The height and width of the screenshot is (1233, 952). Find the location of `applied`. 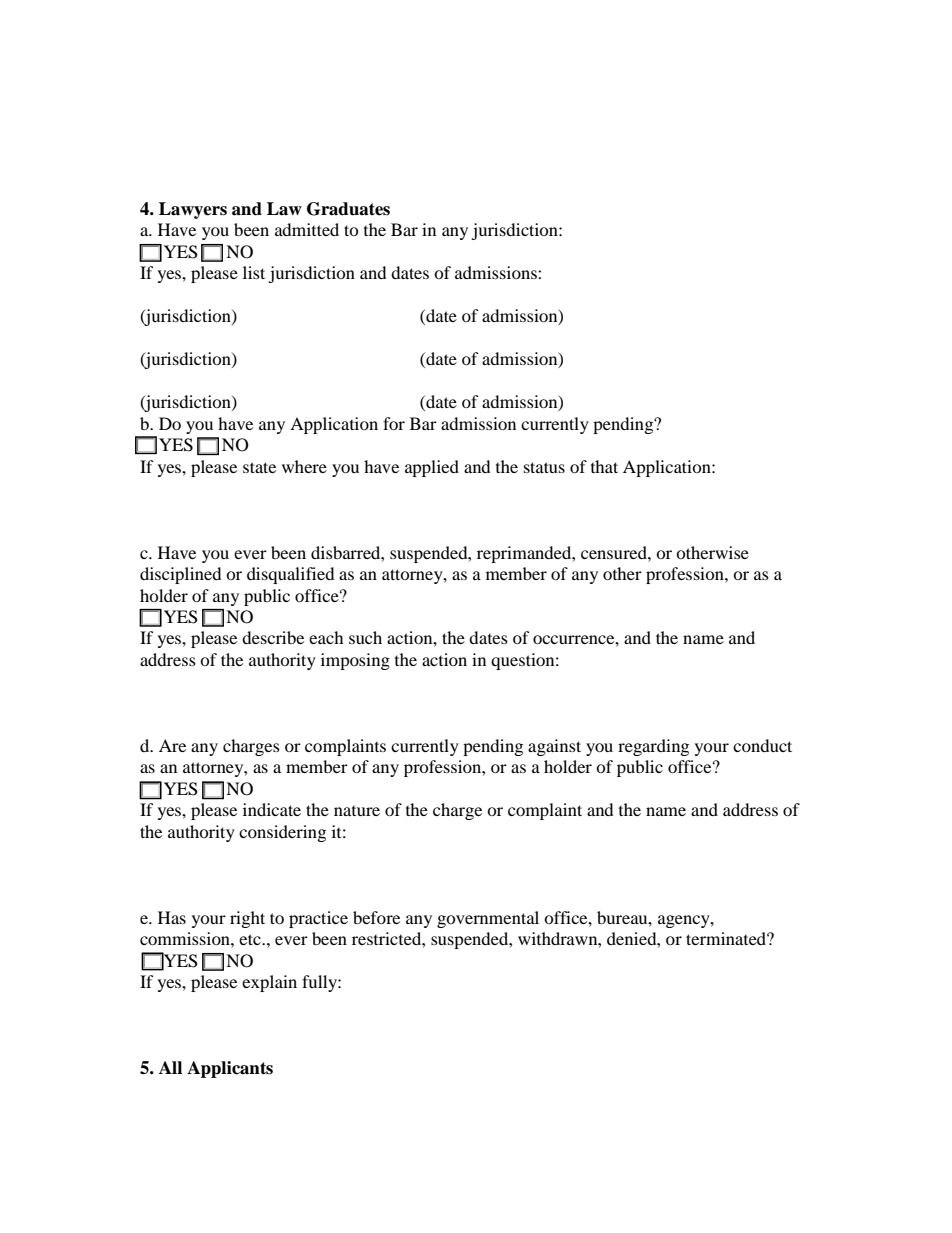

applied is located at coordinates (432, 468).
